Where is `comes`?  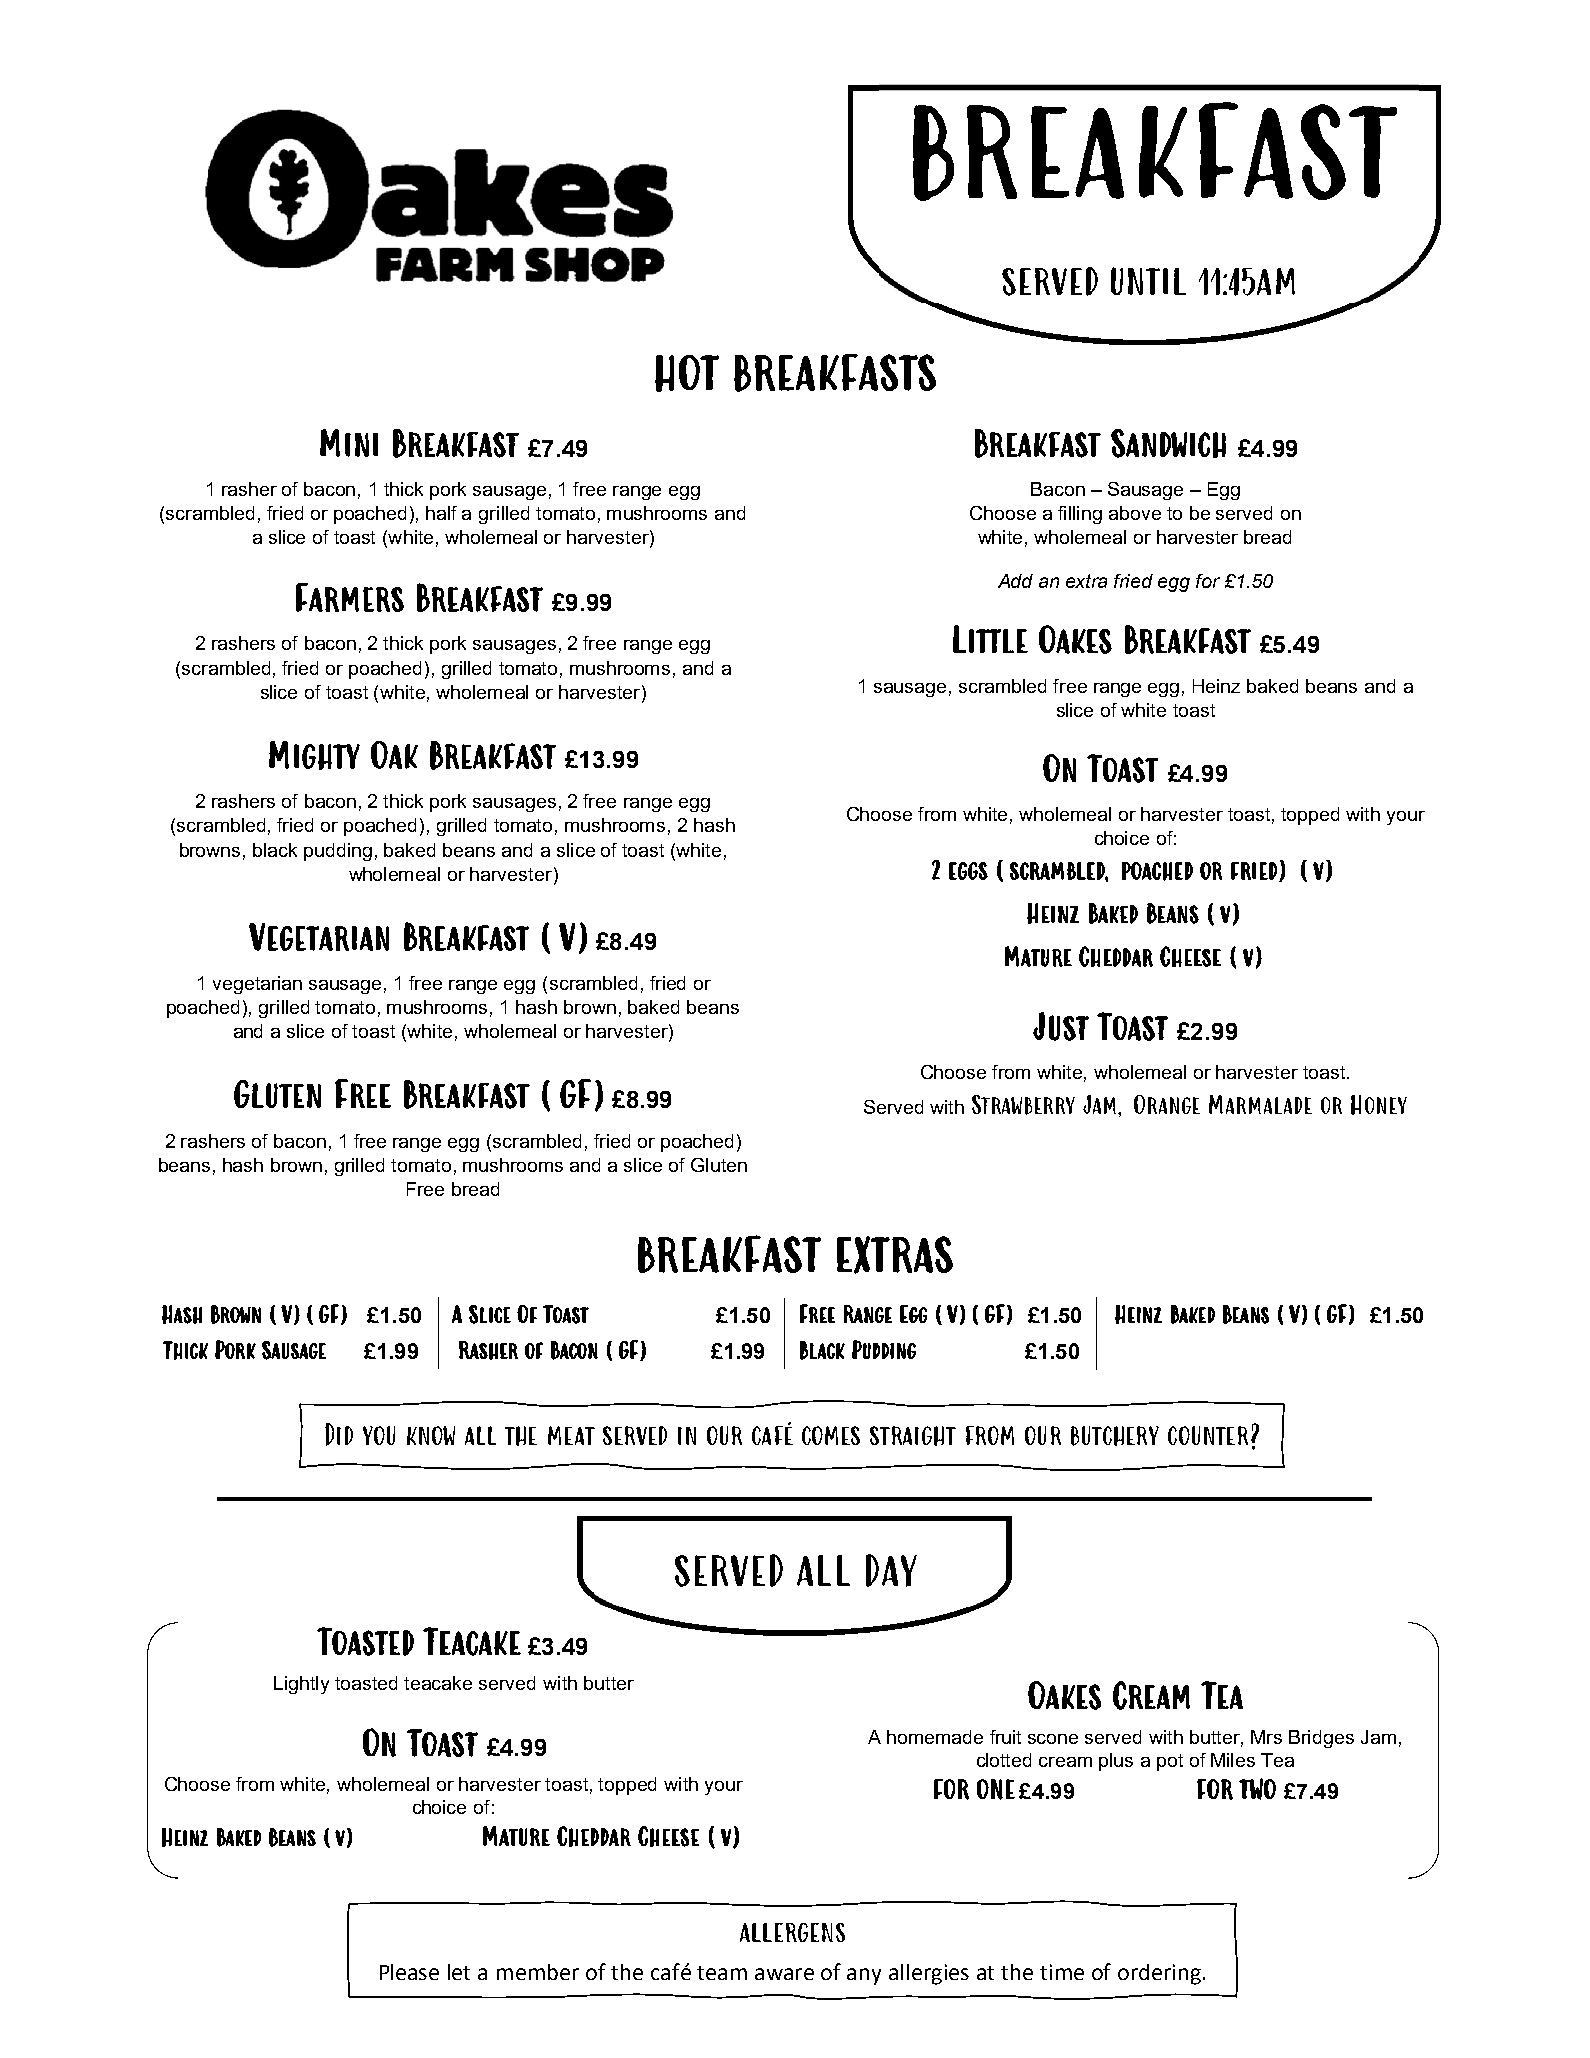 comes is located at coordinates (831, 1435).
